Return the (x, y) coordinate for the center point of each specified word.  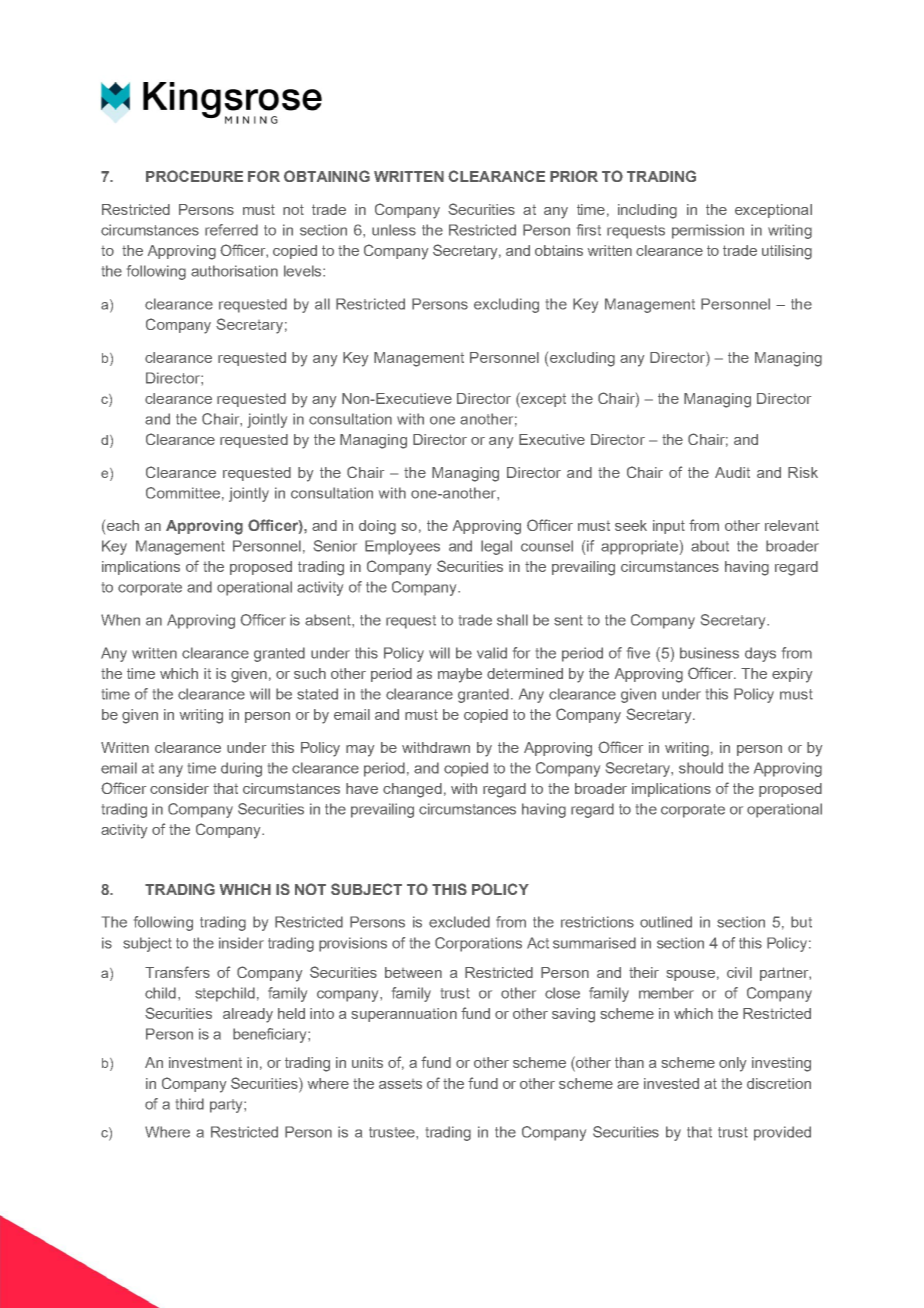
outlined (666, 922)
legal (496, 547)
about (710, 546)
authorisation (234, 271)
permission (708, 231)
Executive (552, 439)
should (701, 768)
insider (241, 943)
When (120, 620)
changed (412, 790)
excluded (459, 922)
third (190, 1104)
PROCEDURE (194, 176)
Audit (732, 472)
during (241, 769)
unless (394, 230)
